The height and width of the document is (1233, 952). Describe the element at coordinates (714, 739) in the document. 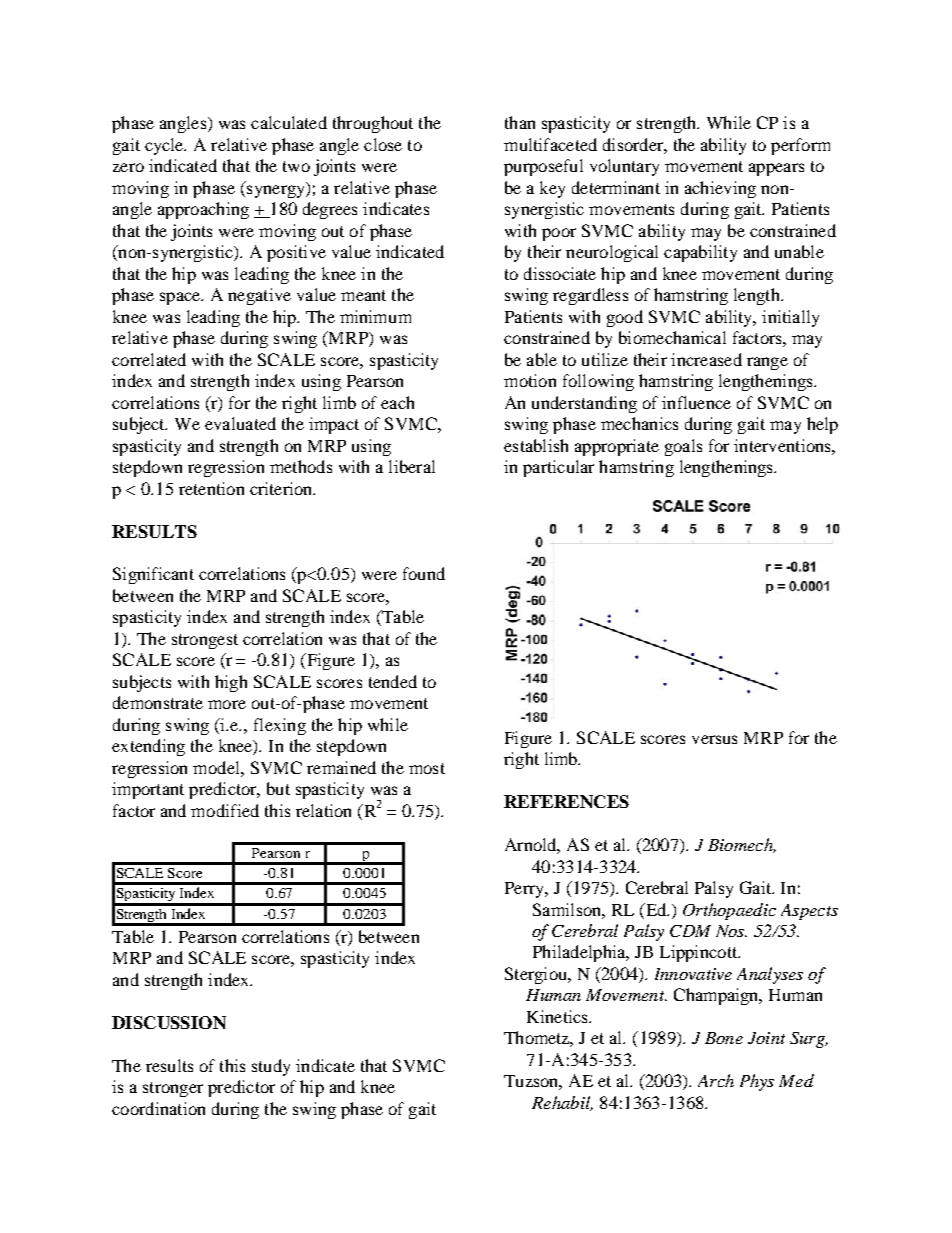

I see `versus` at that location.
